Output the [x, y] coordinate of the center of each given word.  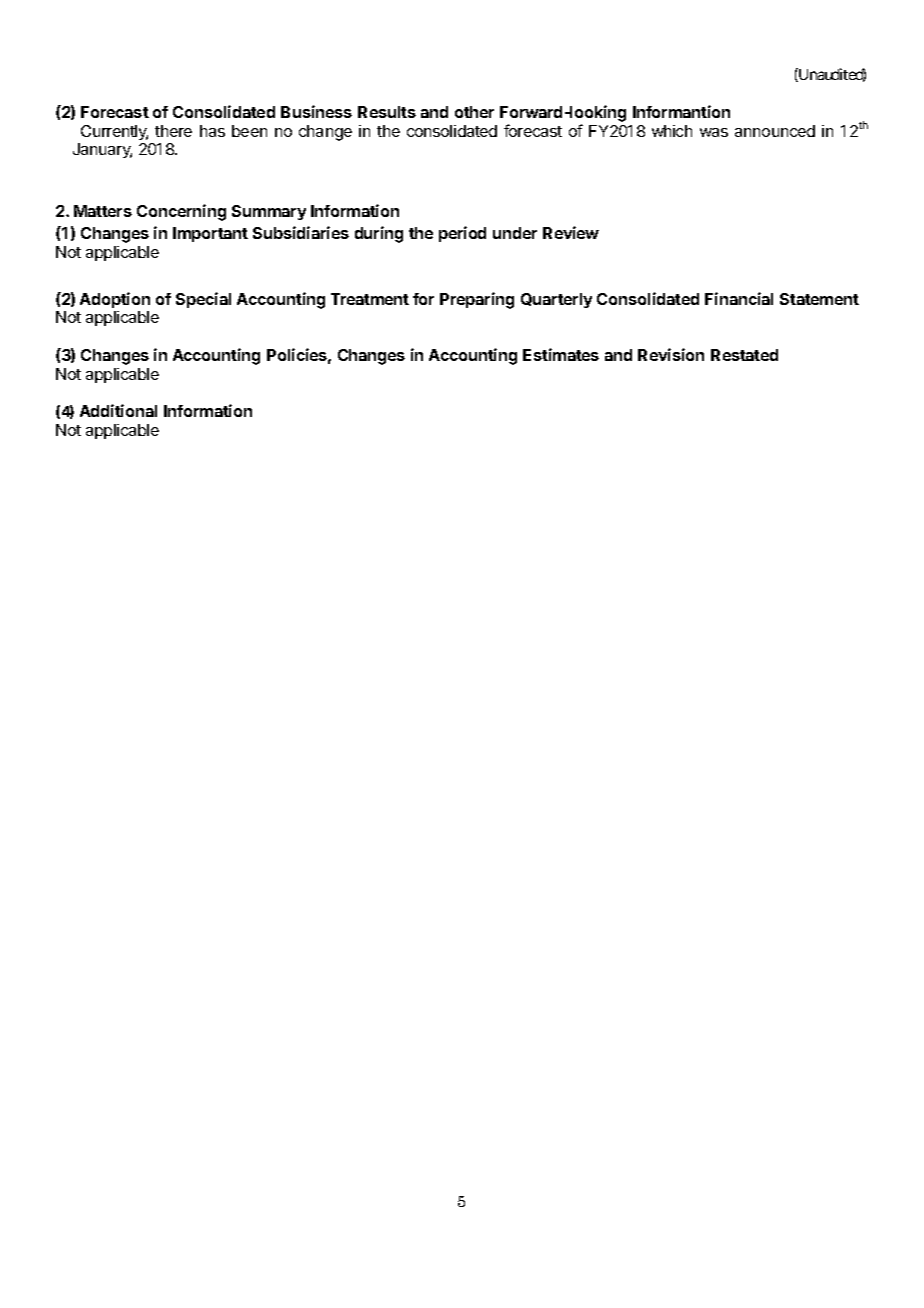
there [173, 131]
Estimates [561, 354]
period [462, 234]
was [714, 132]
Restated [744, 355]
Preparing [477, 300]
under [515, 233]
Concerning [181, 212]
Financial [739, 298]
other [474, 112]
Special [203, 300]
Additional [118, 410]
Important [210, 234]
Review [571, 232]
